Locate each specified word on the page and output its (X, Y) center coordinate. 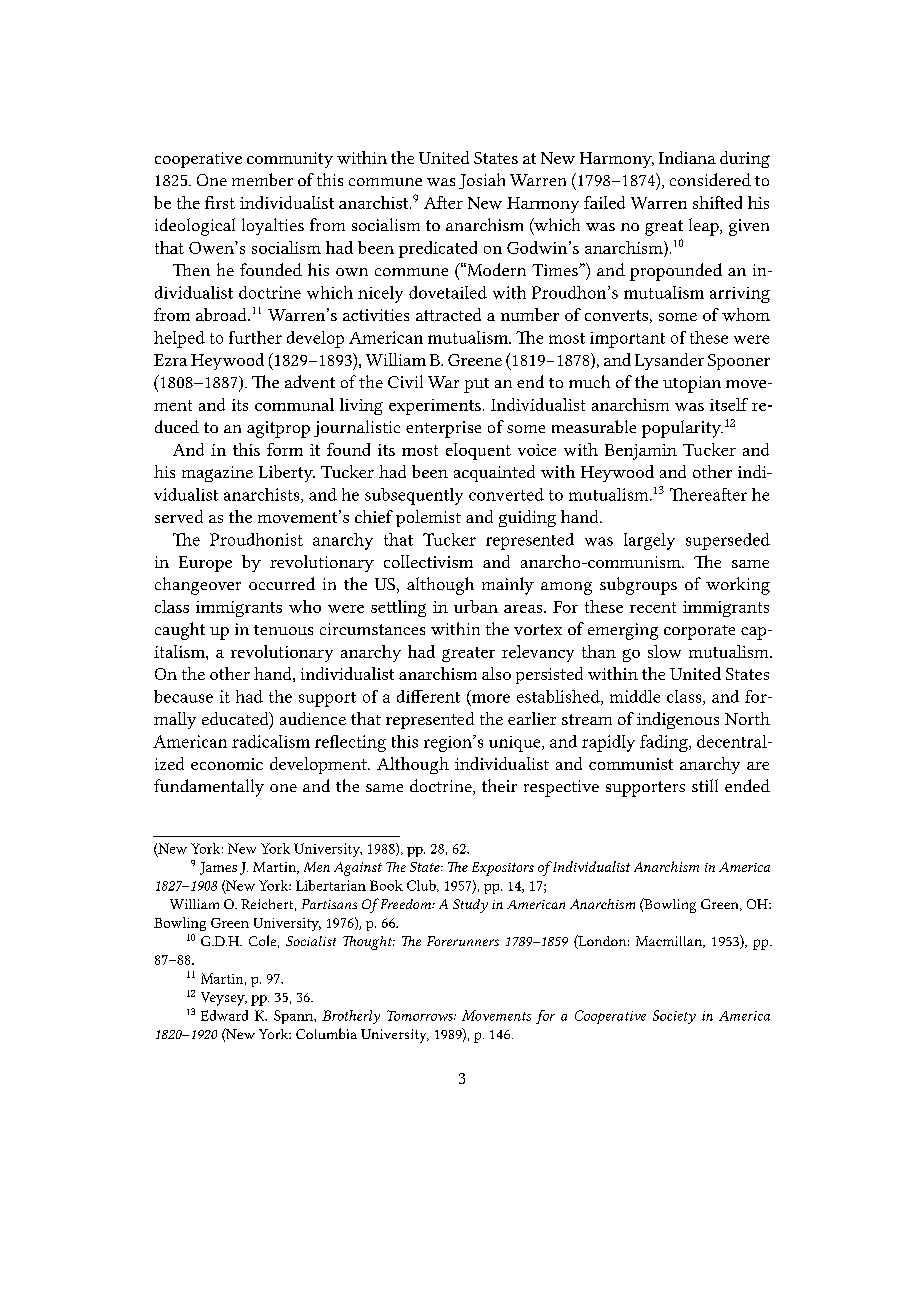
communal (294, 404)
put (476, 385)
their (499, 785)
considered (710, 179)
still (705, 785)
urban (476, 606)
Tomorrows (421, 1015)
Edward (224, 1015)
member (262, 179)
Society (674, 1017)
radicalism (271, 741)
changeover (198, 586)
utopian (692, 384)
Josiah (482, 181)
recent (653, 607)
